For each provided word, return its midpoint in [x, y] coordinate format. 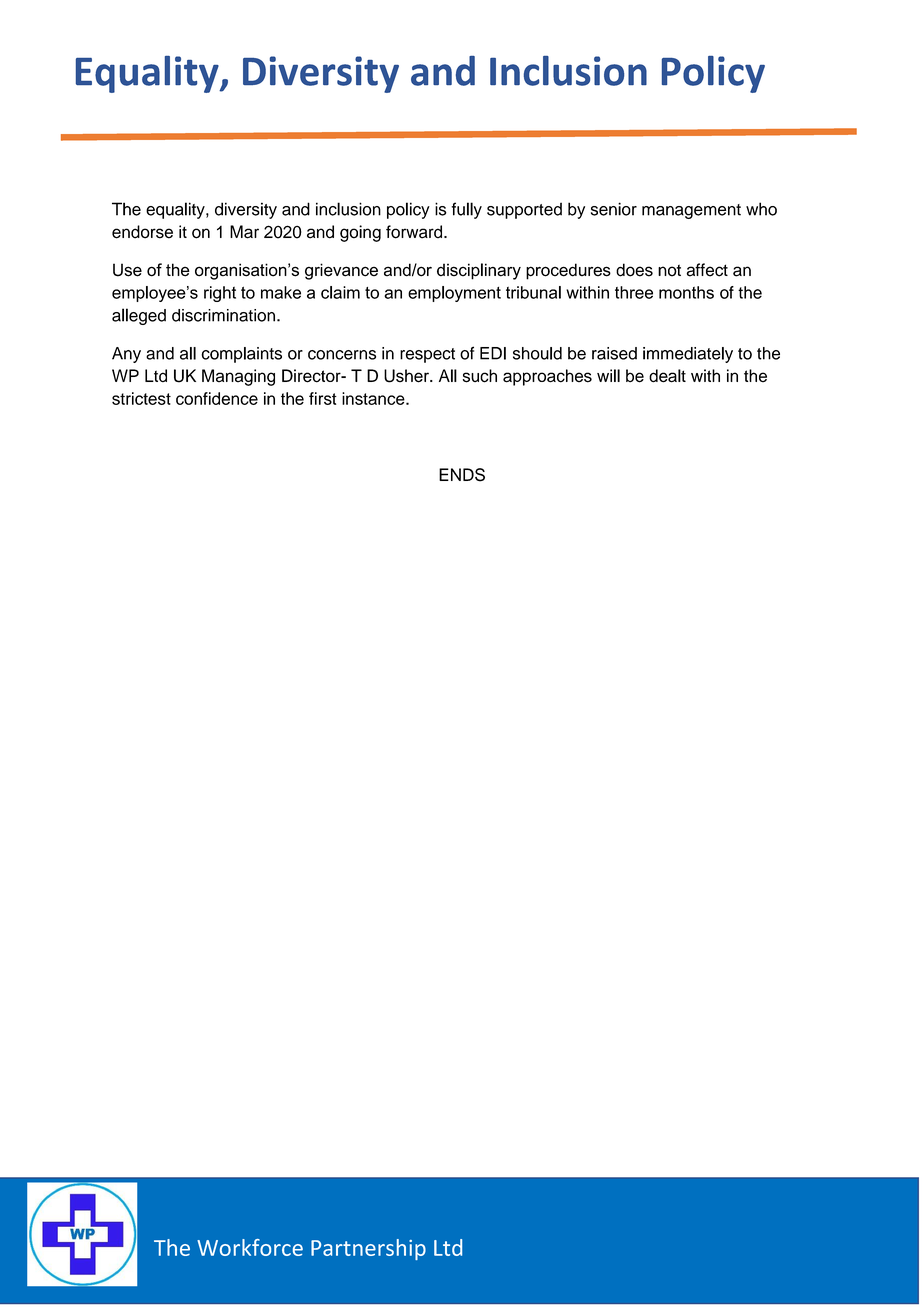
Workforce [250, 1247]
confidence [217, 398]
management [691, 211]
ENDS [462, 475]
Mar [244, 232]
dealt [667, 376]
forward [415, 232]
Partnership [368, 1249]
